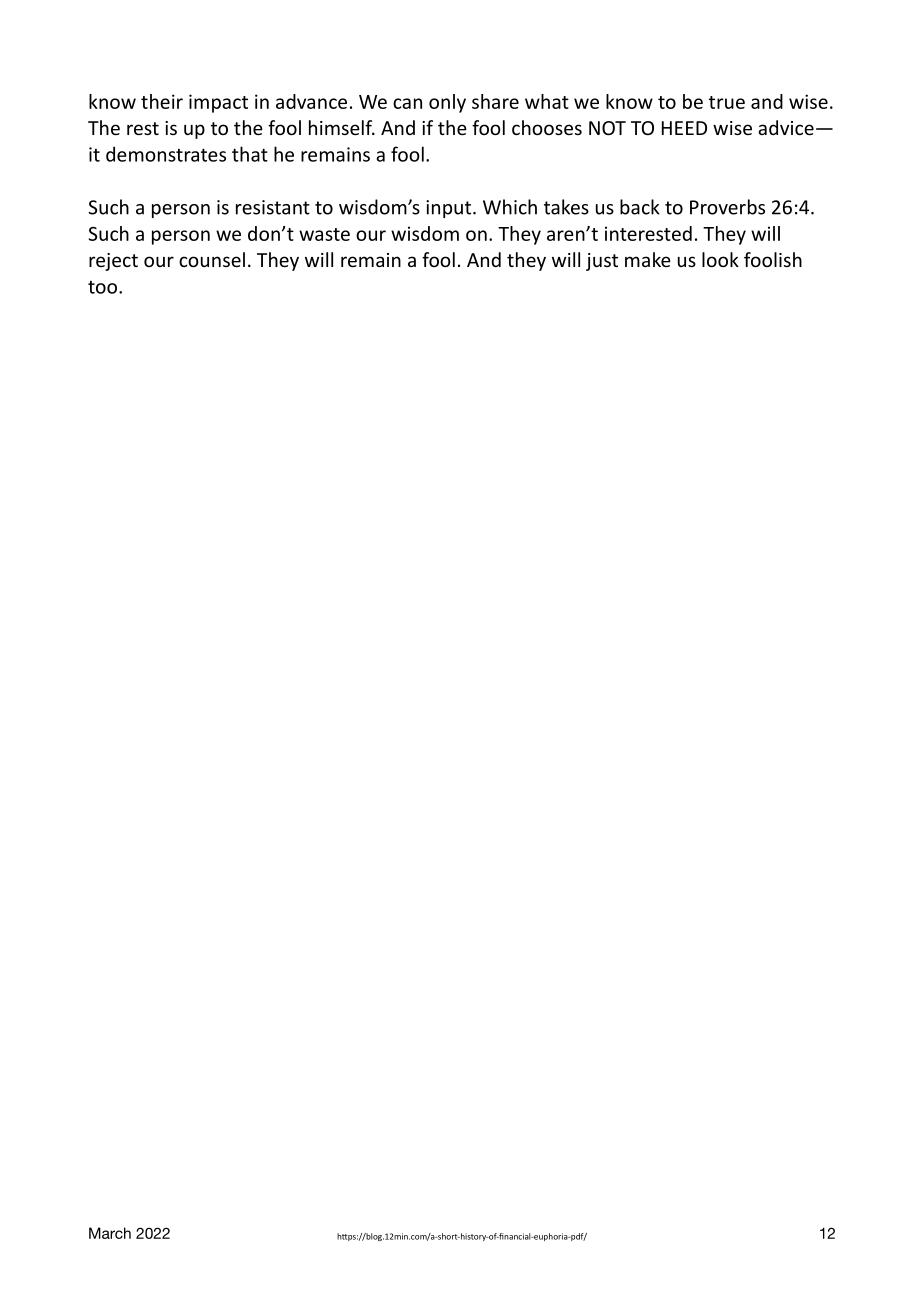 Image resolution: width=924 pixels, height=1308 pixels. Describe the element at coordinates (102, 287) in the document. I see `too` at that location.
